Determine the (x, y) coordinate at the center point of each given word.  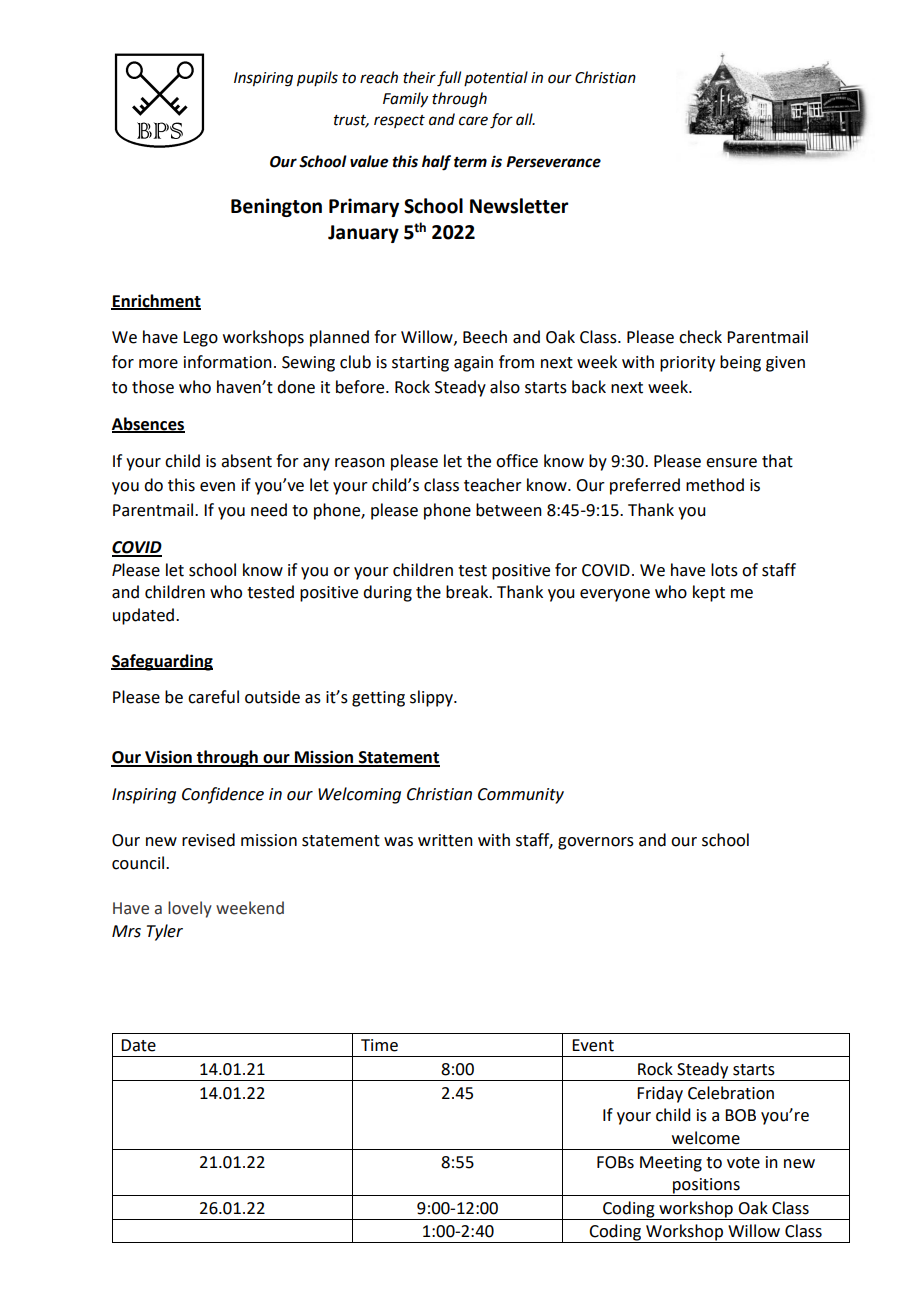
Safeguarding (162, 662)
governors (596, 843)
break (468, 592)
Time (379, 1045)
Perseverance (553, 162)
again (473, 364)
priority (687, 364)
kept (709, 593)
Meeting (671, 1164)
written (445, 840)
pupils (317, 79)
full (449, 79)
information (228, 362)
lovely (190, 909)
